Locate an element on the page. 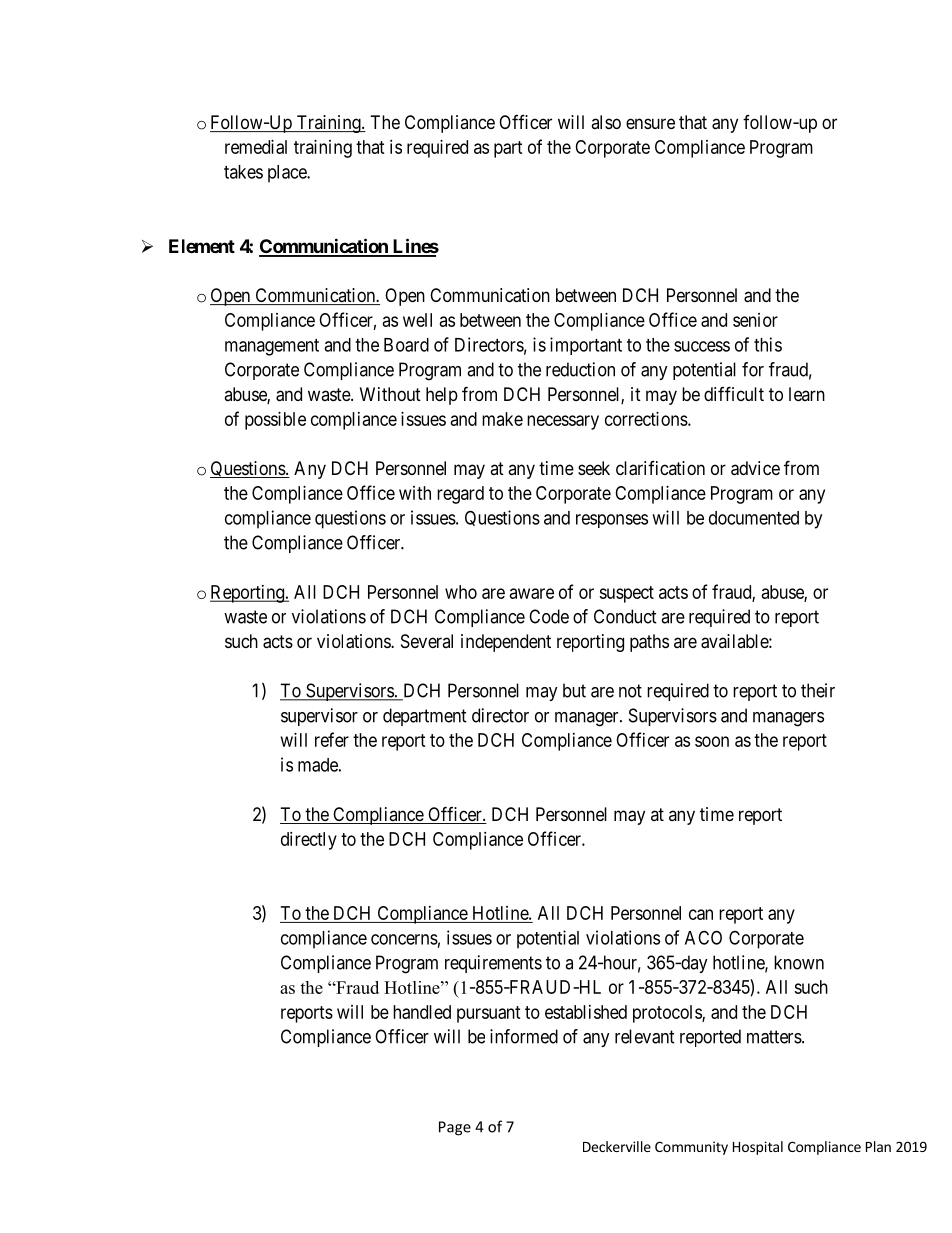 This image has height=1233, width=952. also is located at coordinates (606, 122).
